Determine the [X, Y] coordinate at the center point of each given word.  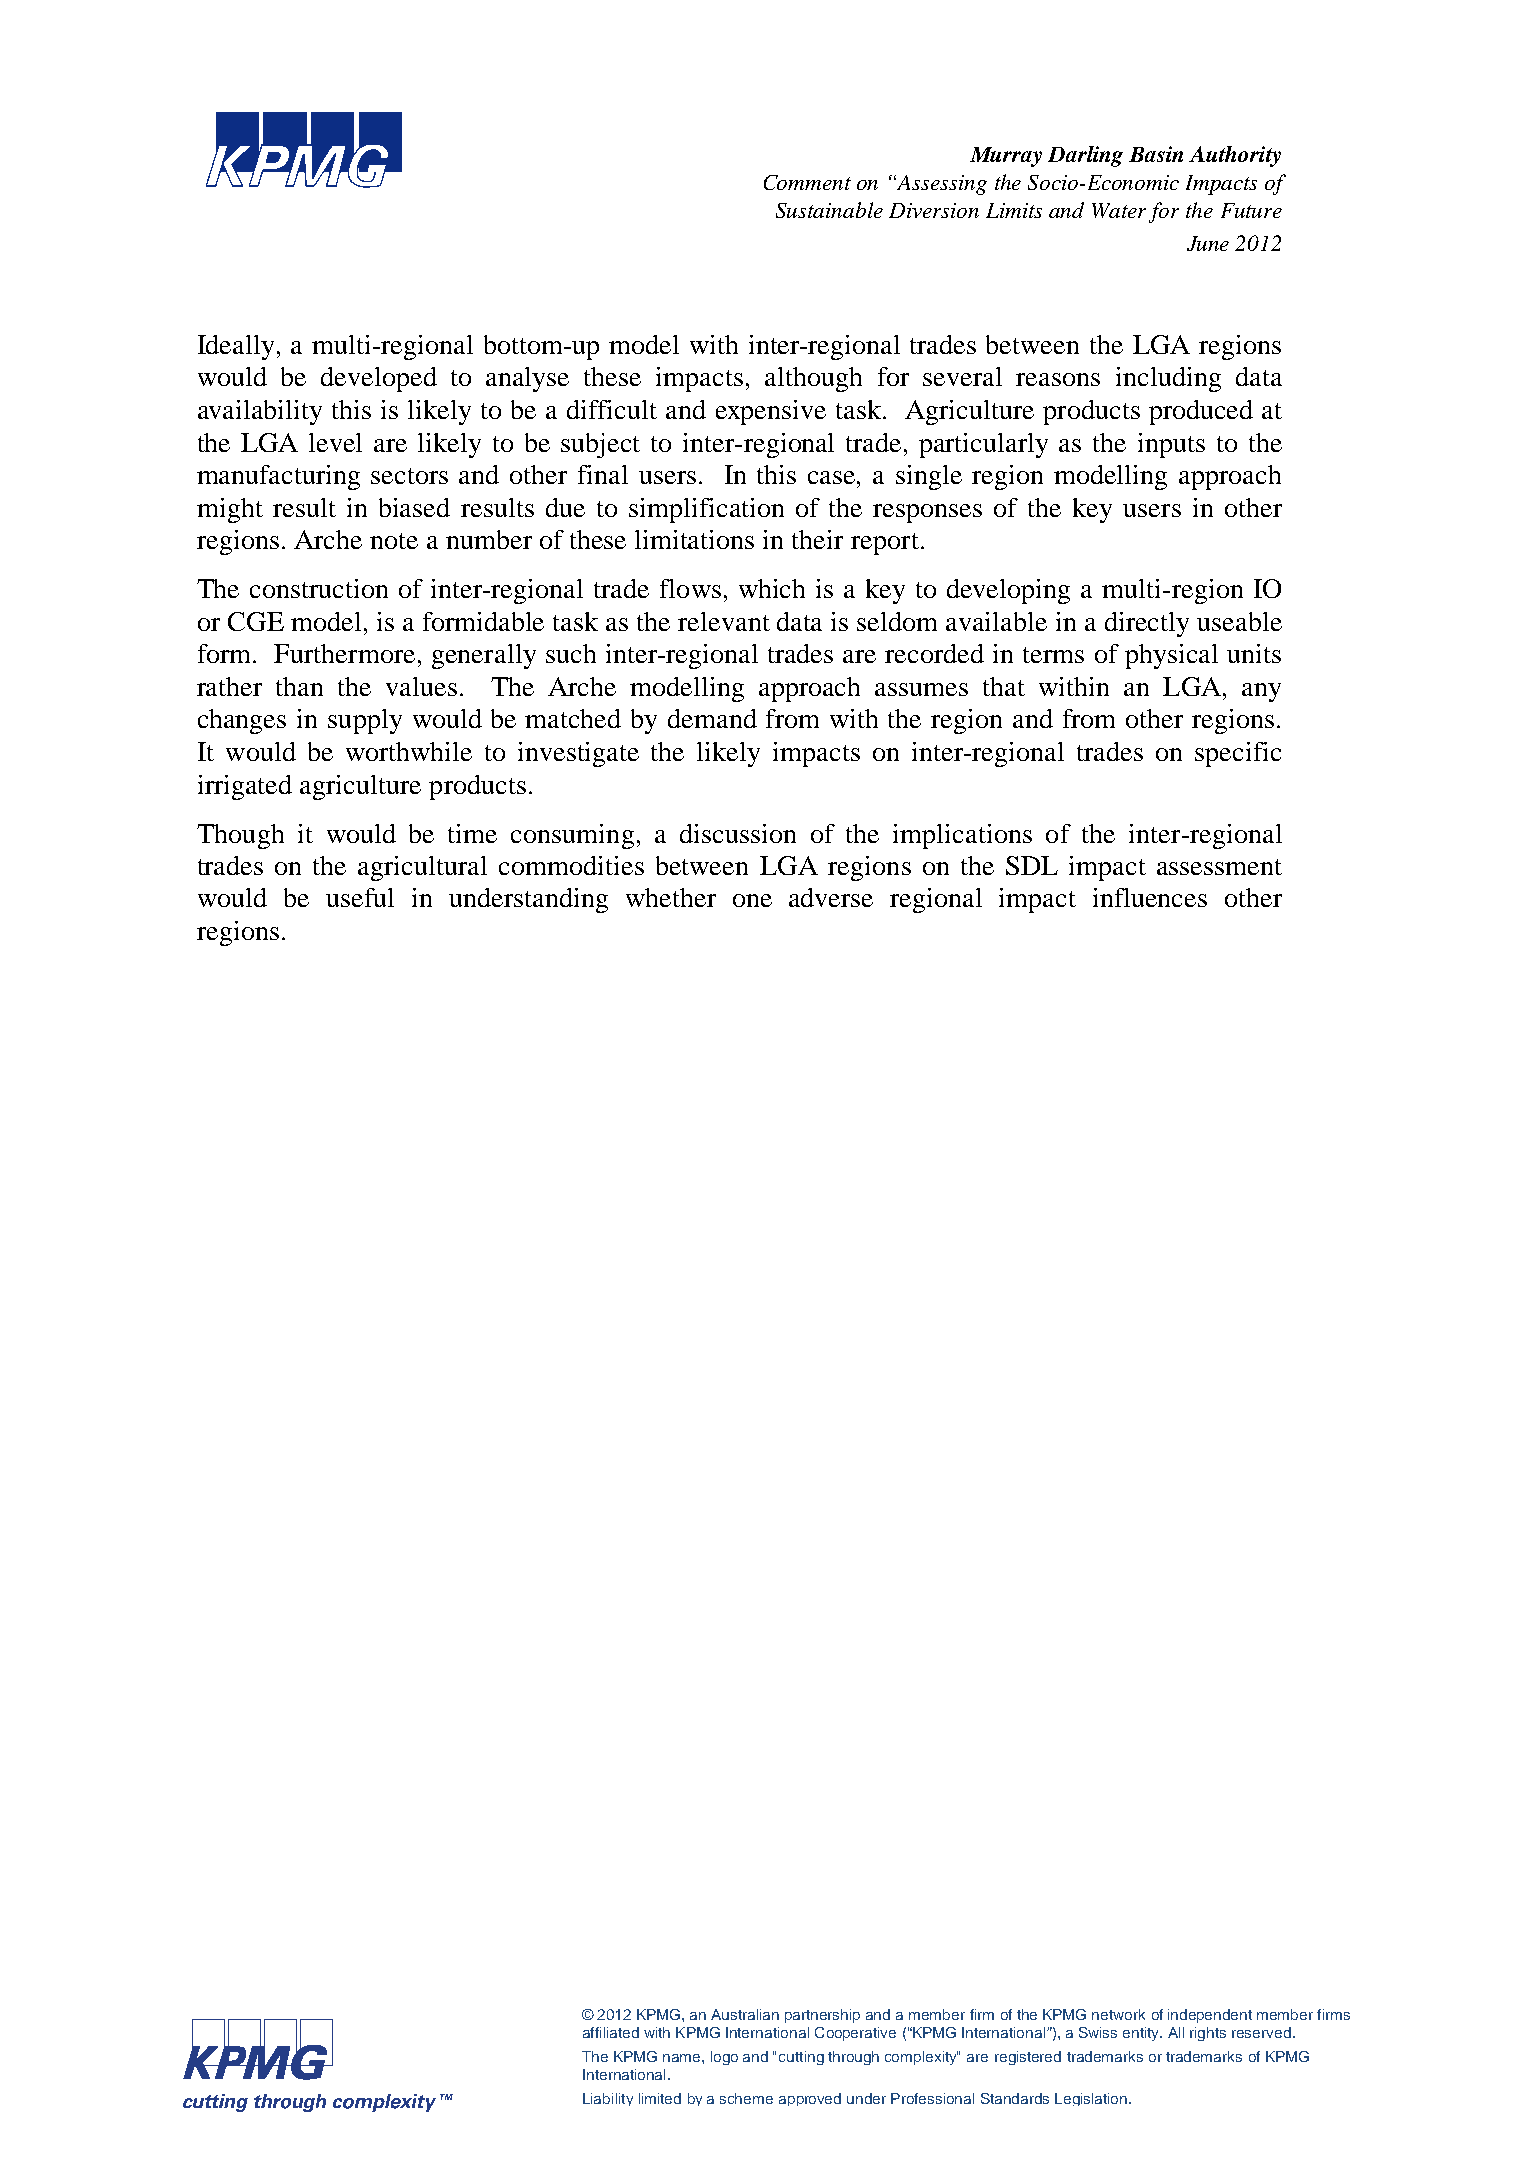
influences [1150, 897]
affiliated [611, 2032]
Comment [807, 182]
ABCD [304, 150]
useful [360, 897]
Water [1119, 210]
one [752, 900]
